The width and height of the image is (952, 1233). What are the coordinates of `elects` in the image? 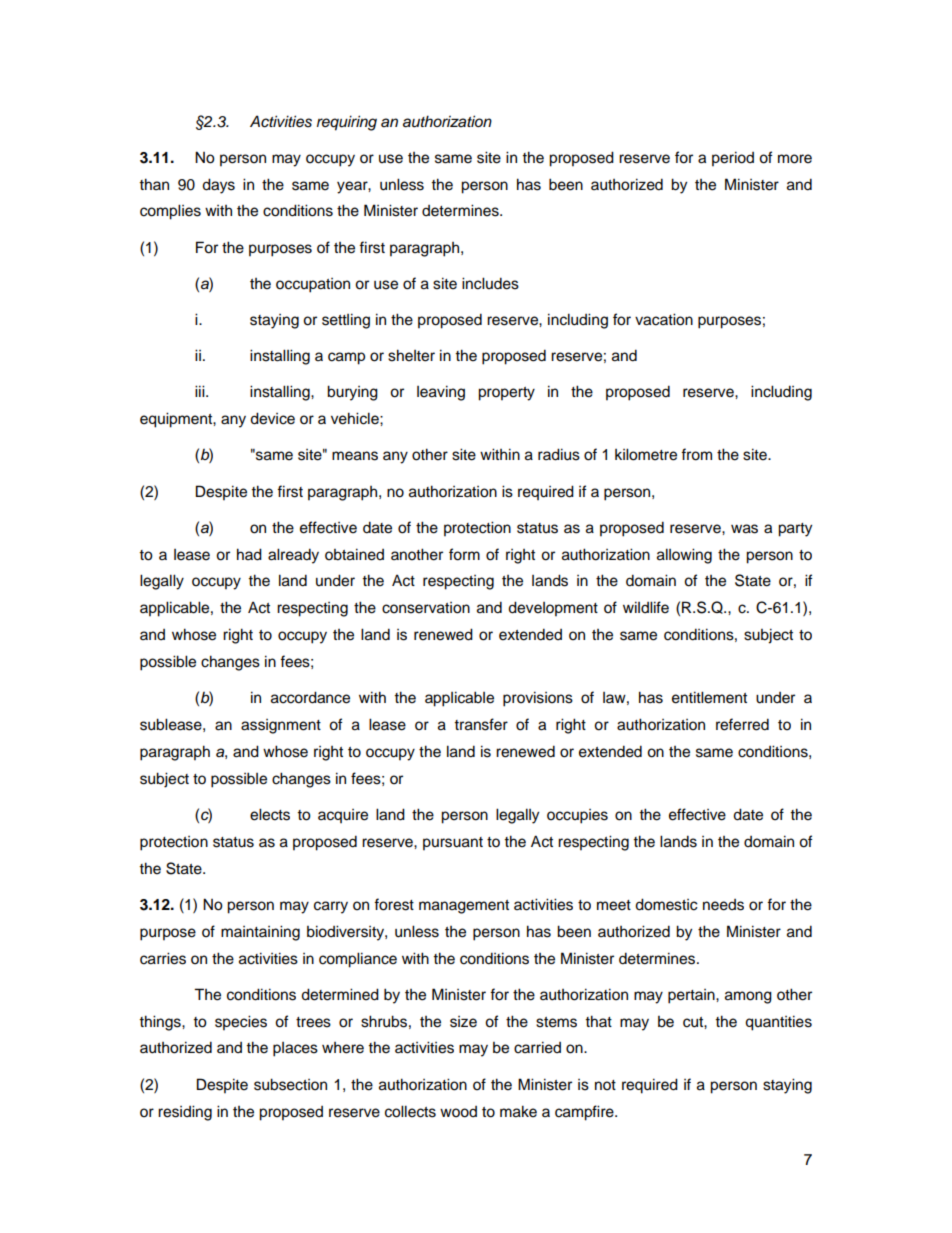 It's located at (270, 814).
